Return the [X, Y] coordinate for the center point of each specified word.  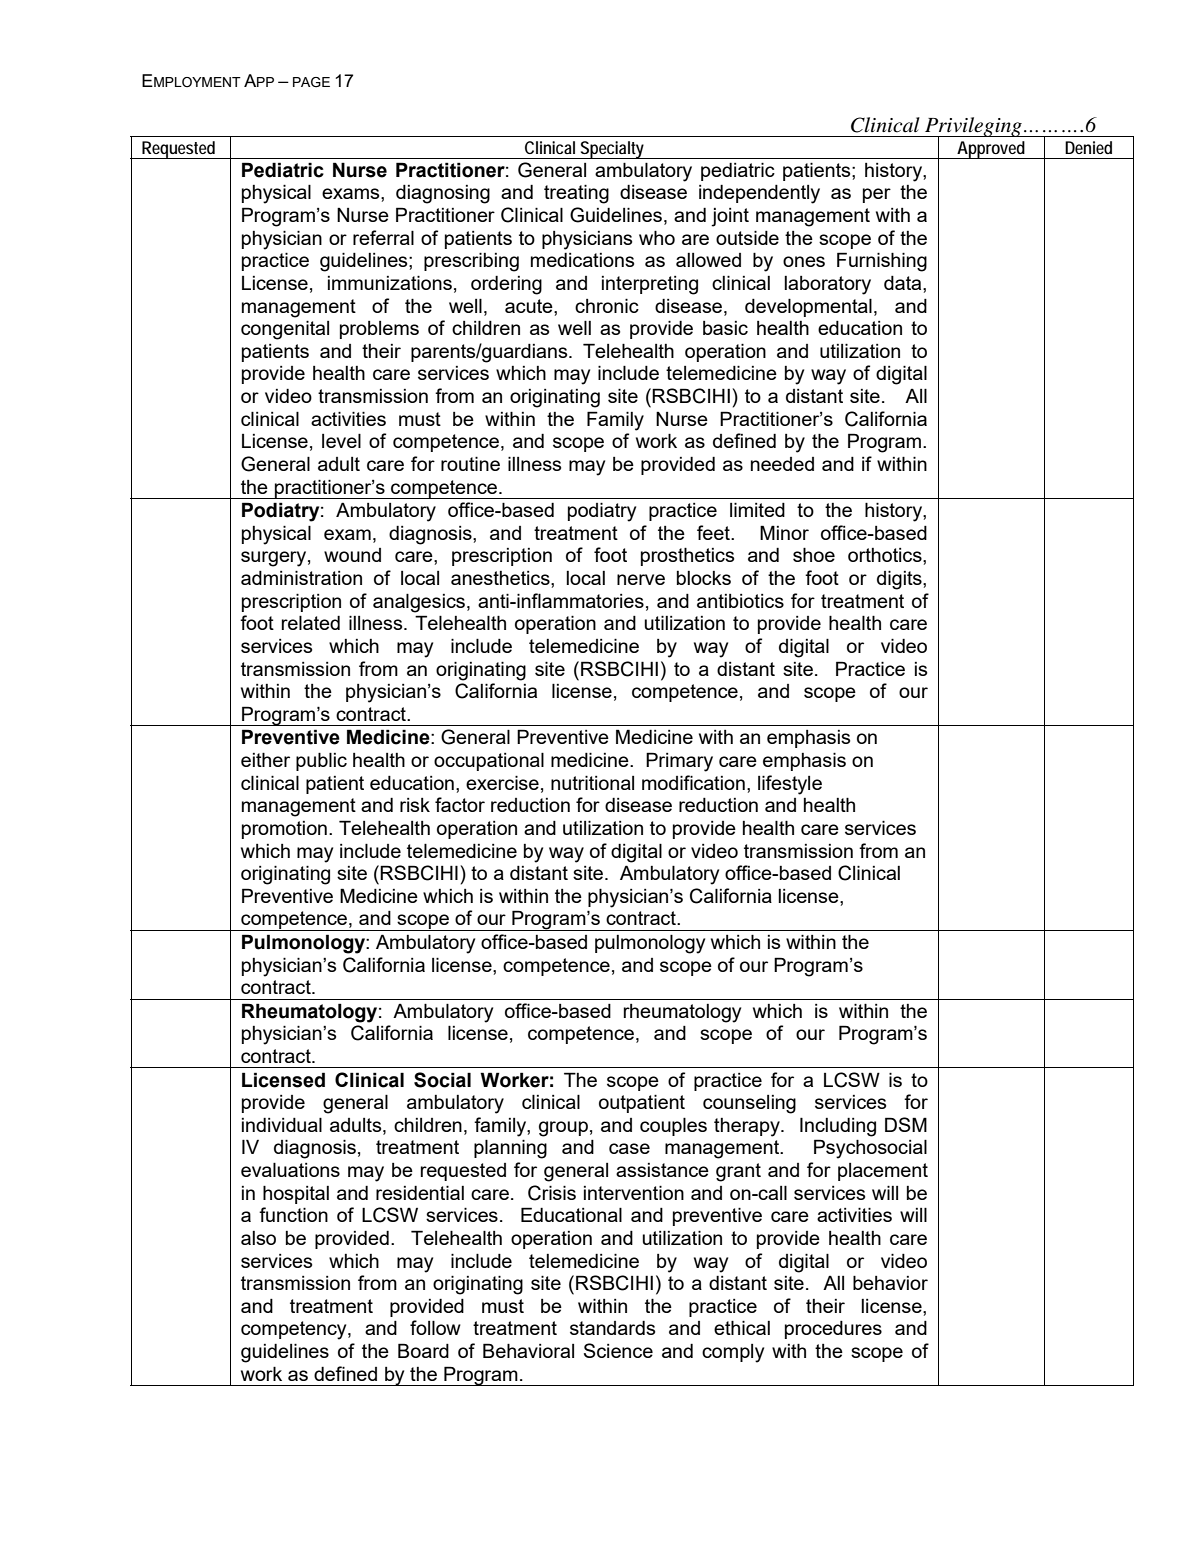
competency [295, 1330]
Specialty [611, 150]
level [341, 440]
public [321, 761]
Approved [990, 150]
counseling [749, 1104]
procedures [833, 1330]
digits [900, 580]
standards [612, 1328]
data [904, 283]
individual [282, 1124]
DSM [906, 1124]
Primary [679, 762]
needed [782, 464]
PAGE [311, 82]
